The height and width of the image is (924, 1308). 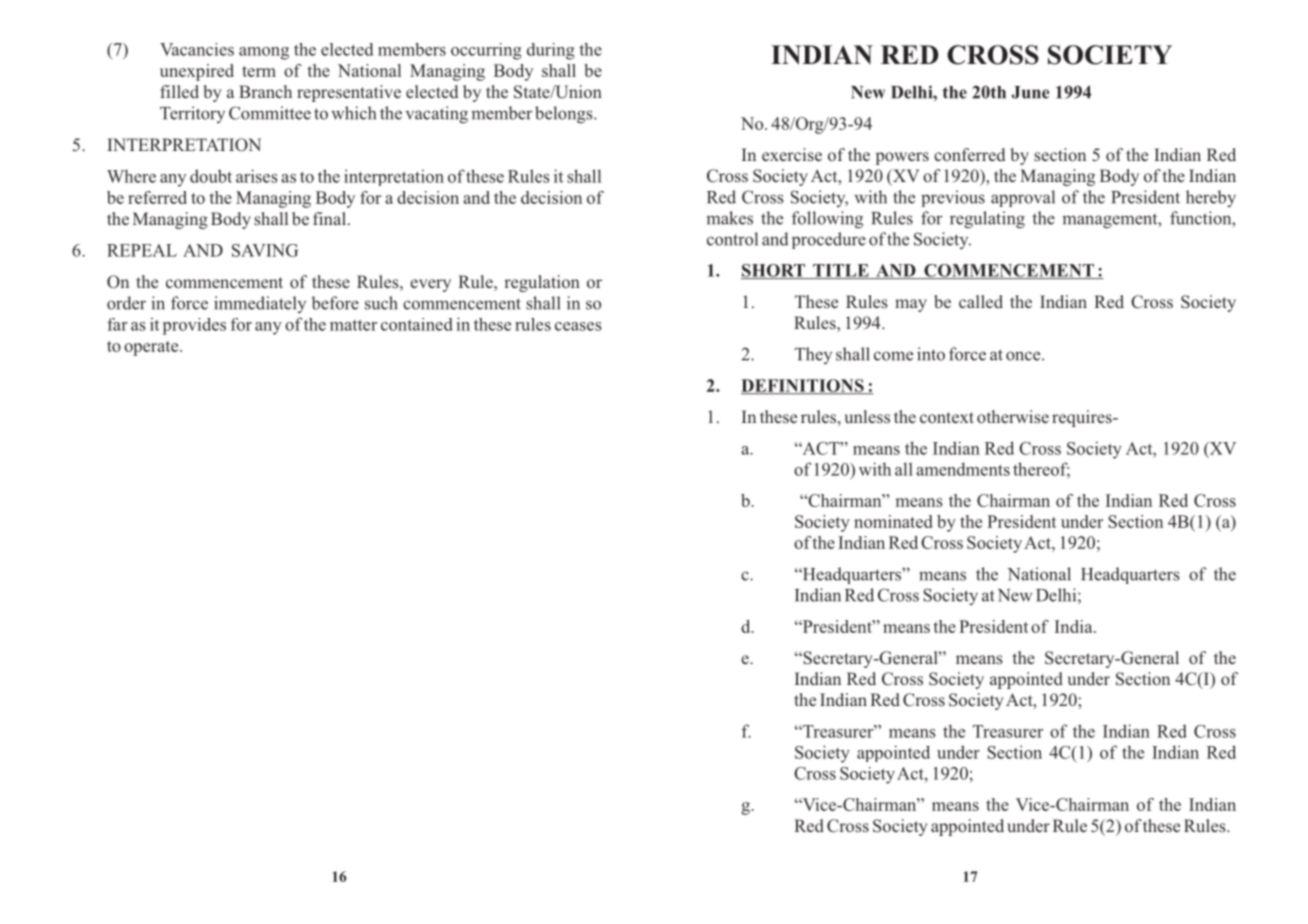 I want to click on approval, so click(x=1023, y=198).
